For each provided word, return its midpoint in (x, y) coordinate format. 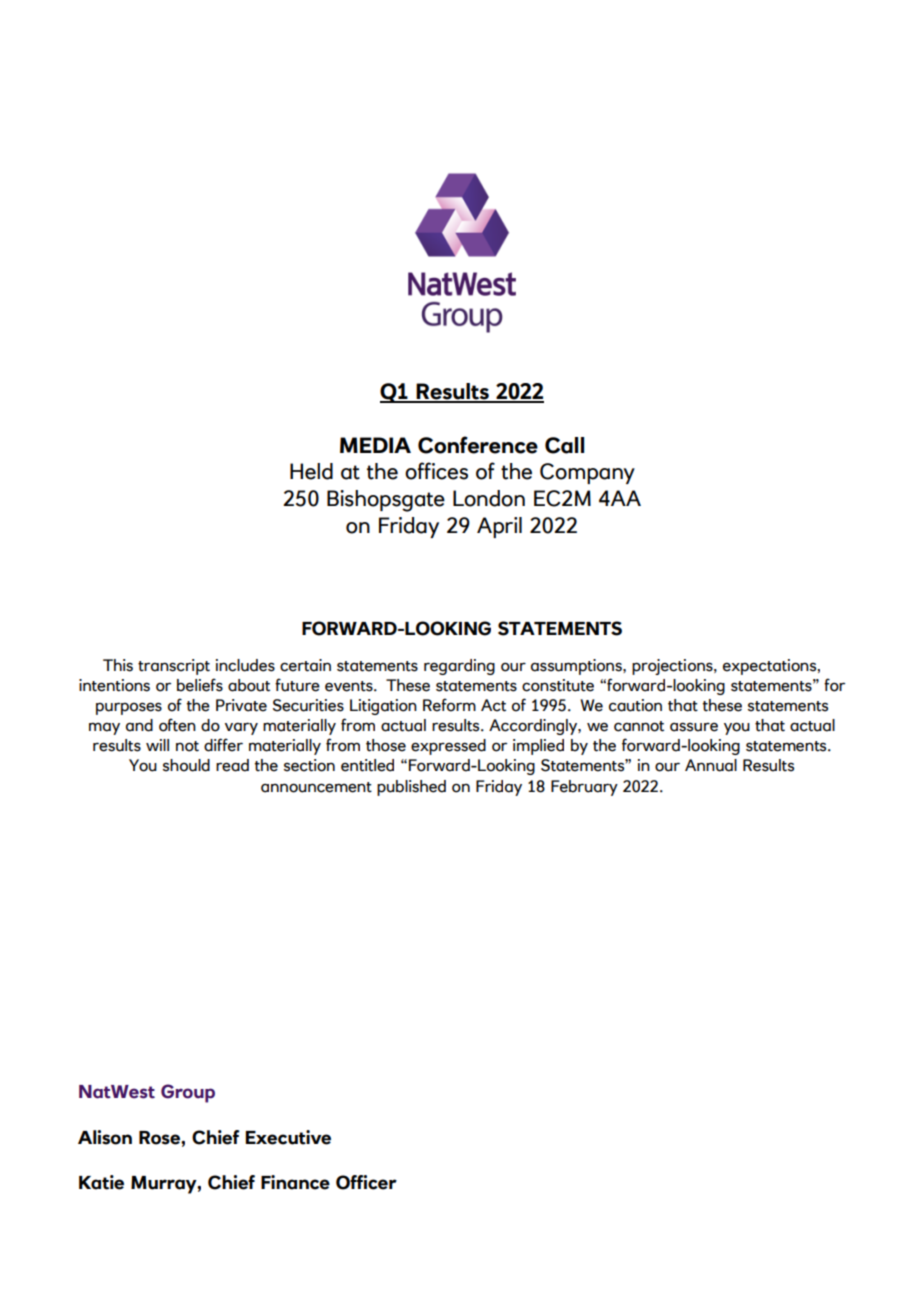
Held (311, 471)
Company (587, 473)
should (186, 765)
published (411, 788)
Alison (105, 1137)
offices (436, 471)
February (584, 788)
